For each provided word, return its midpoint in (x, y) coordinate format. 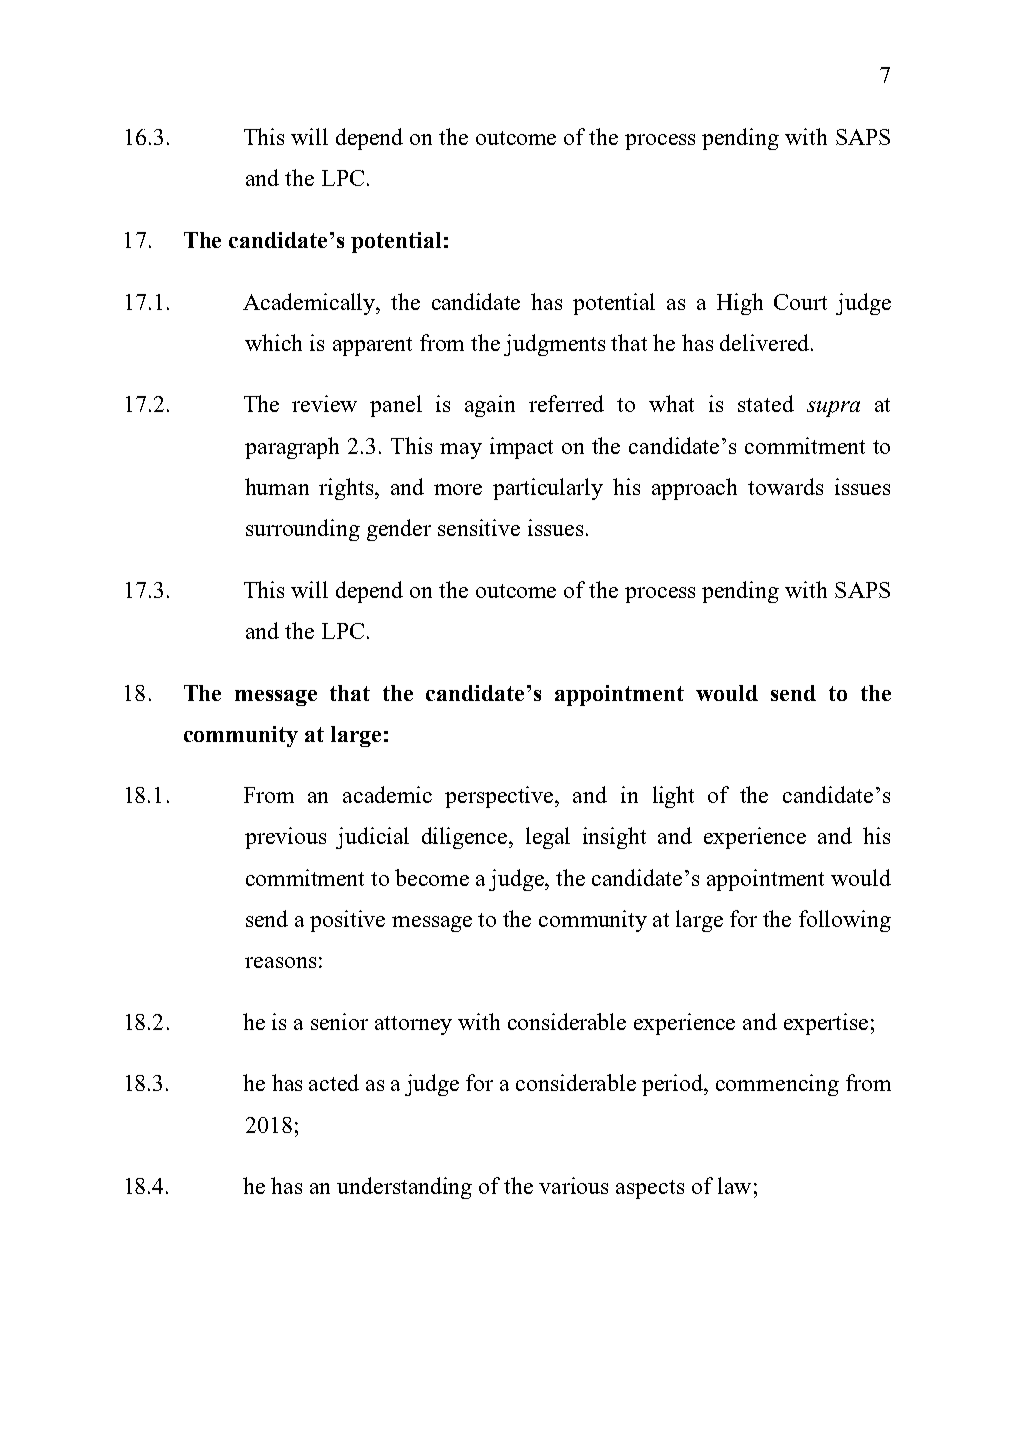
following (845, 921)
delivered (766, 342)
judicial (372, 838)
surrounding (303, 530)
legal (548, 838)
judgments (554, 345)
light (673, 797)
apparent (372, 346)
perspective (500, 797)
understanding (404, 1188)
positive (347, 921)
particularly (548, 489)
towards (785, 486)
